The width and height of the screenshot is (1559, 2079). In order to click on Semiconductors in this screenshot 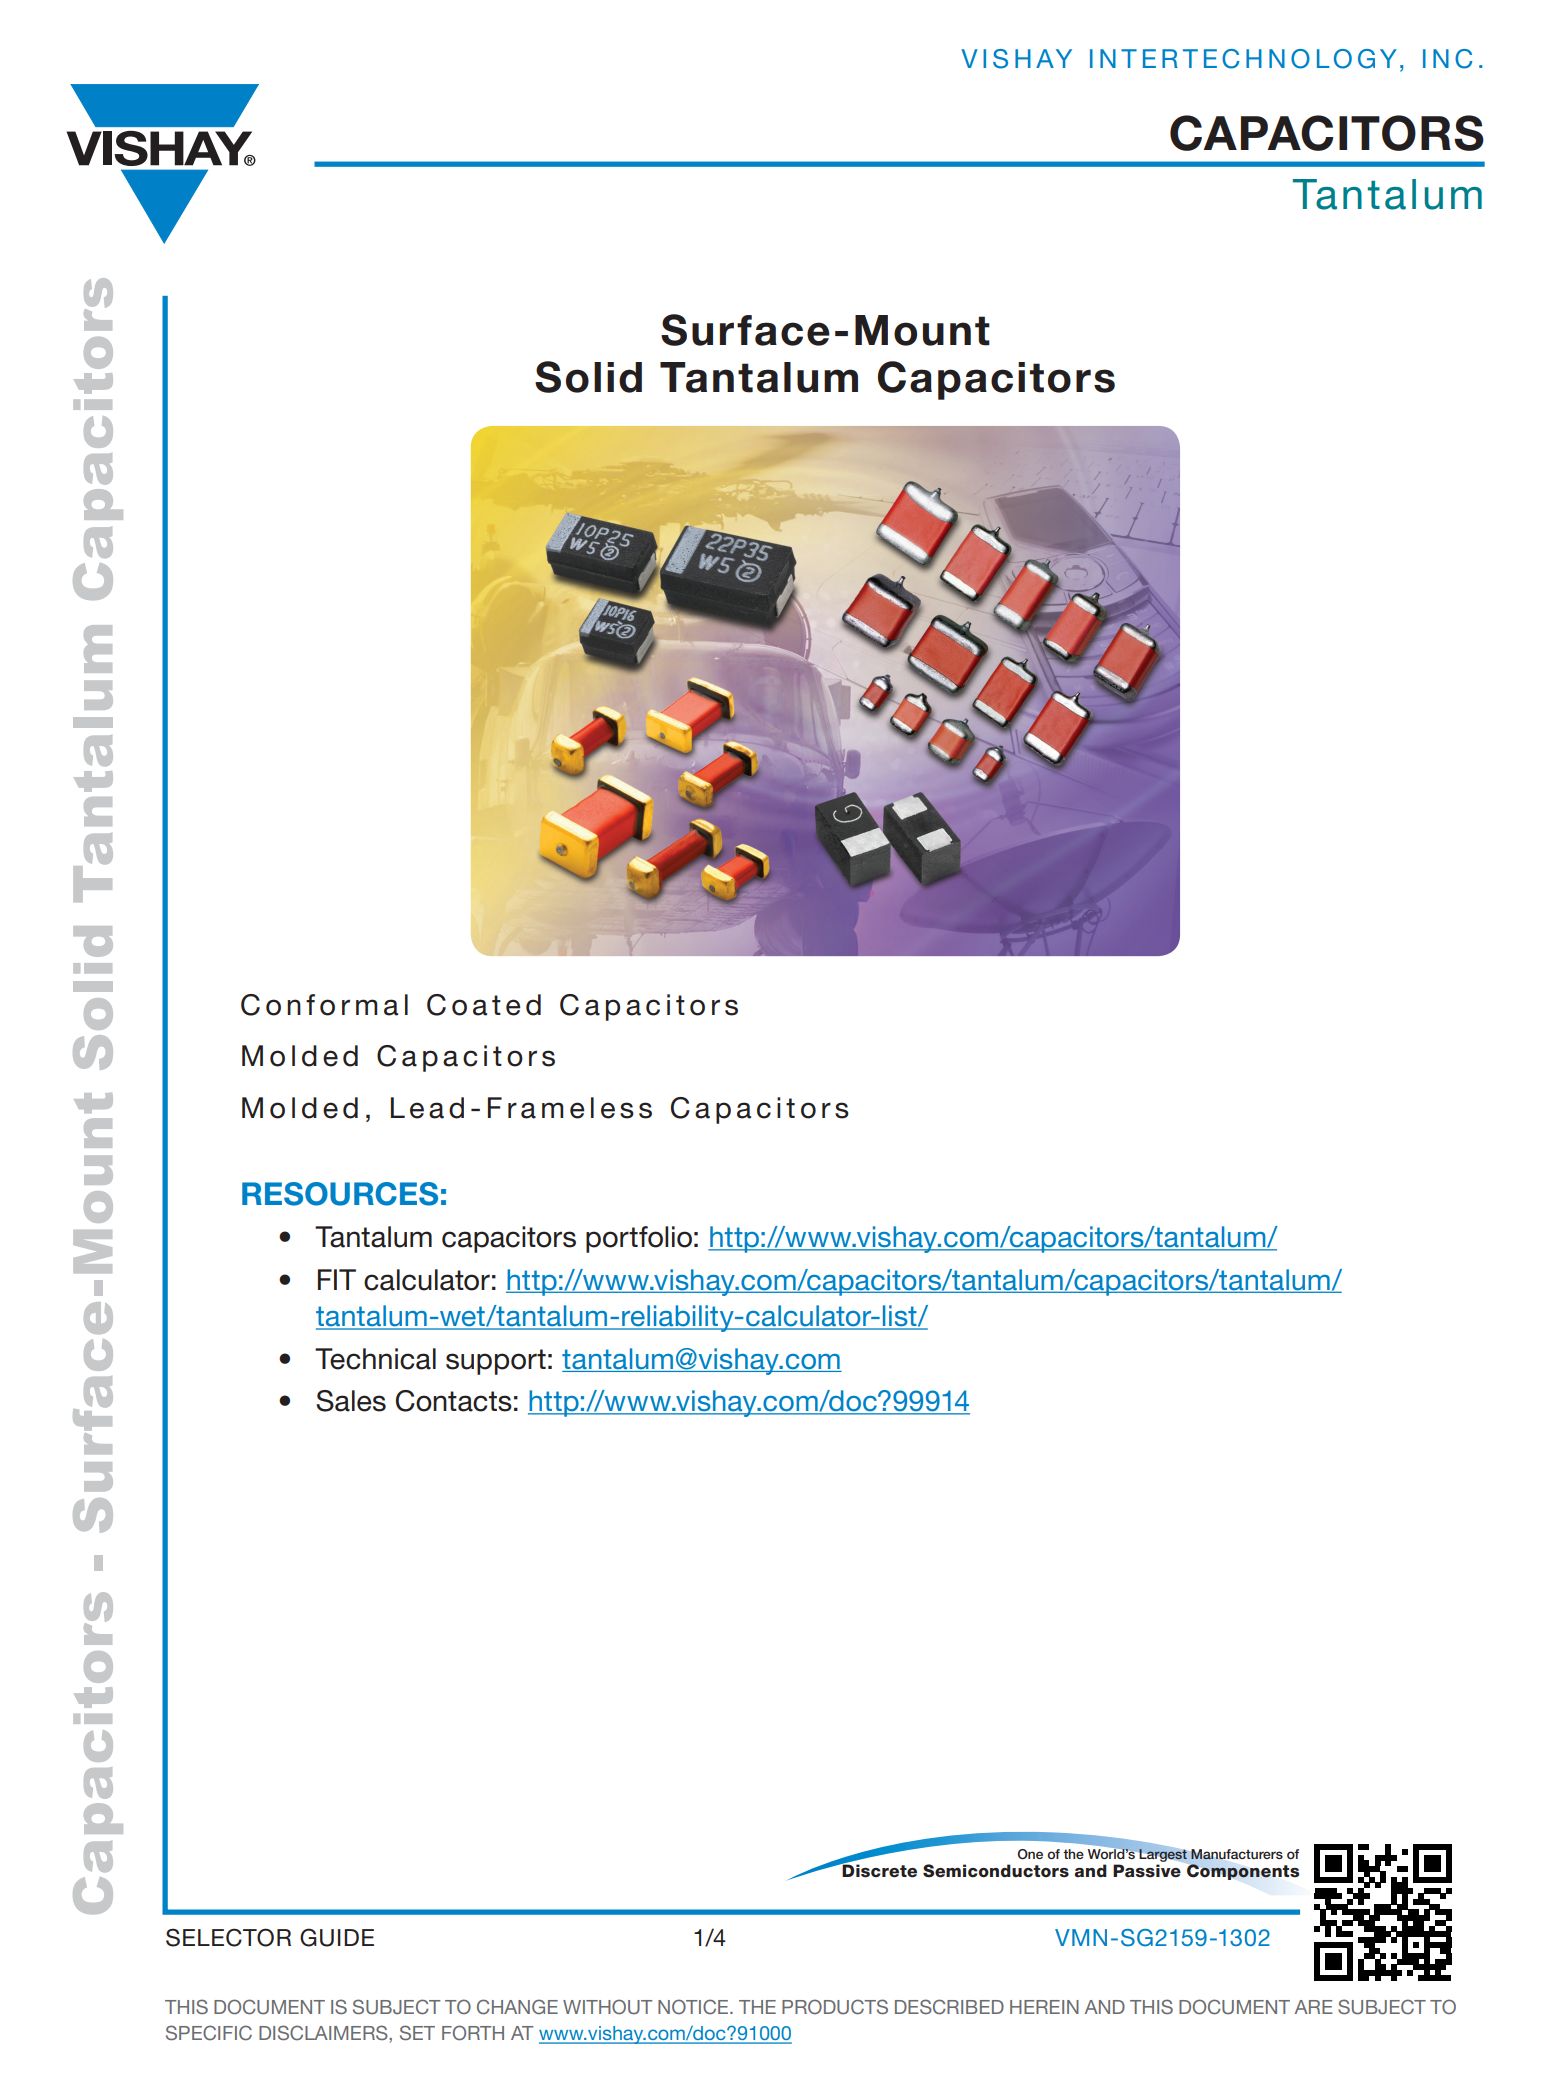, I will do `click(996, 1871)`.
